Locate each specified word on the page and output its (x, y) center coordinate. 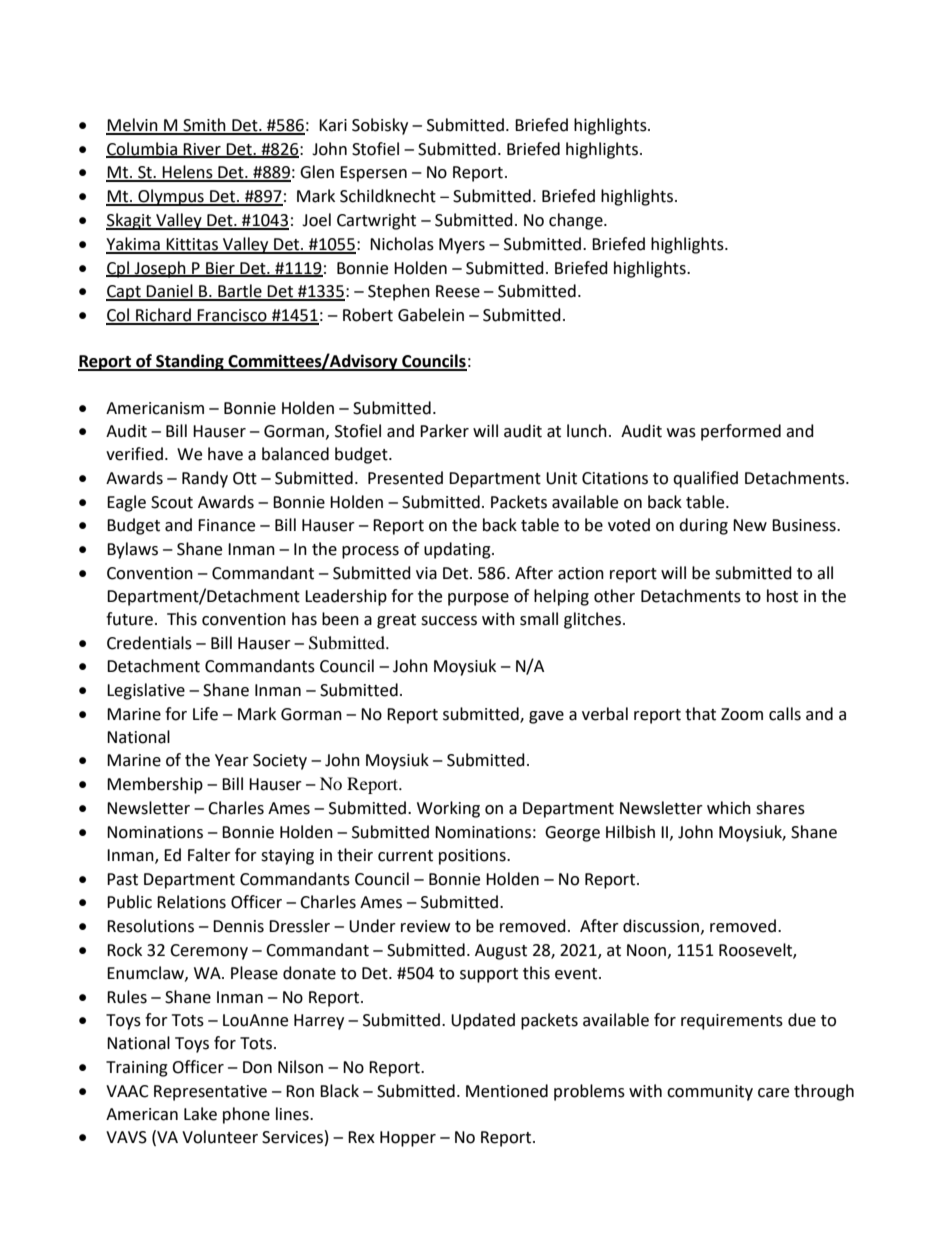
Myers (462, 246)
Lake (200, 1114)
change (577, 221)
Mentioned (507, 1091)
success (449, 621)
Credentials (149, 643)
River (202, 150)
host (782, 596)
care (773, 1093)
